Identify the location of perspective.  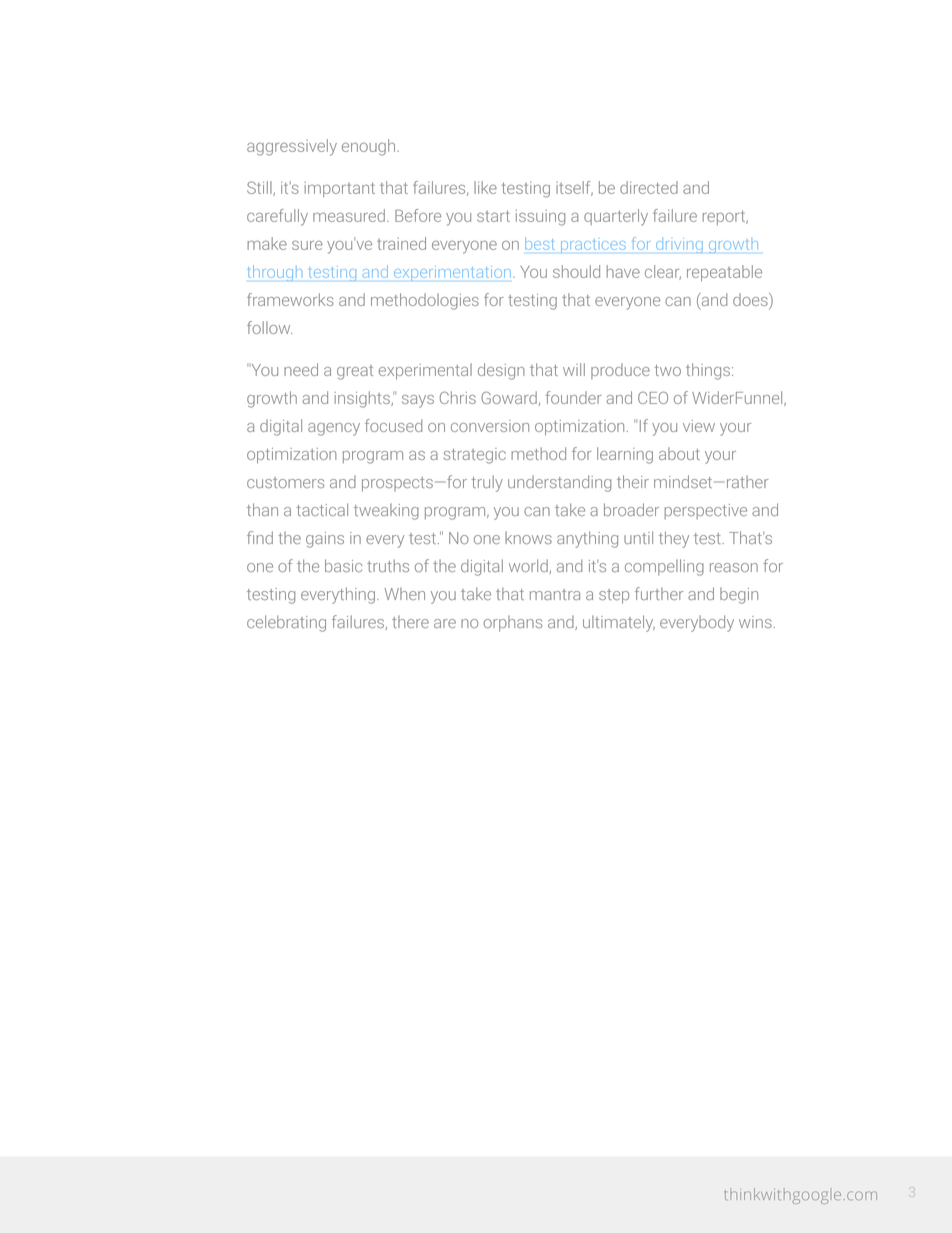
(705, 511).
